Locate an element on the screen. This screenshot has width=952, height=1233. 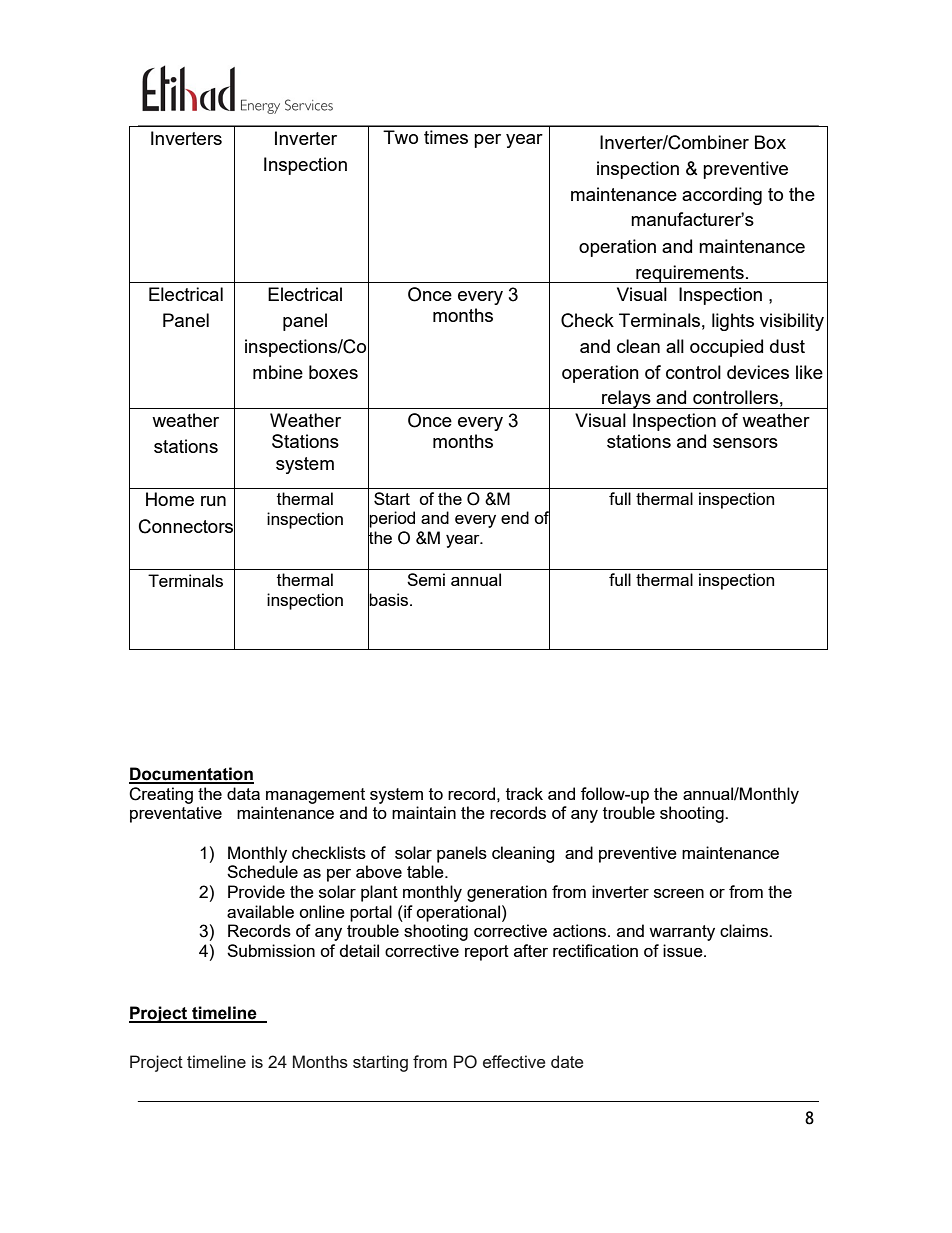
times is located at coordinates (446, 137).
